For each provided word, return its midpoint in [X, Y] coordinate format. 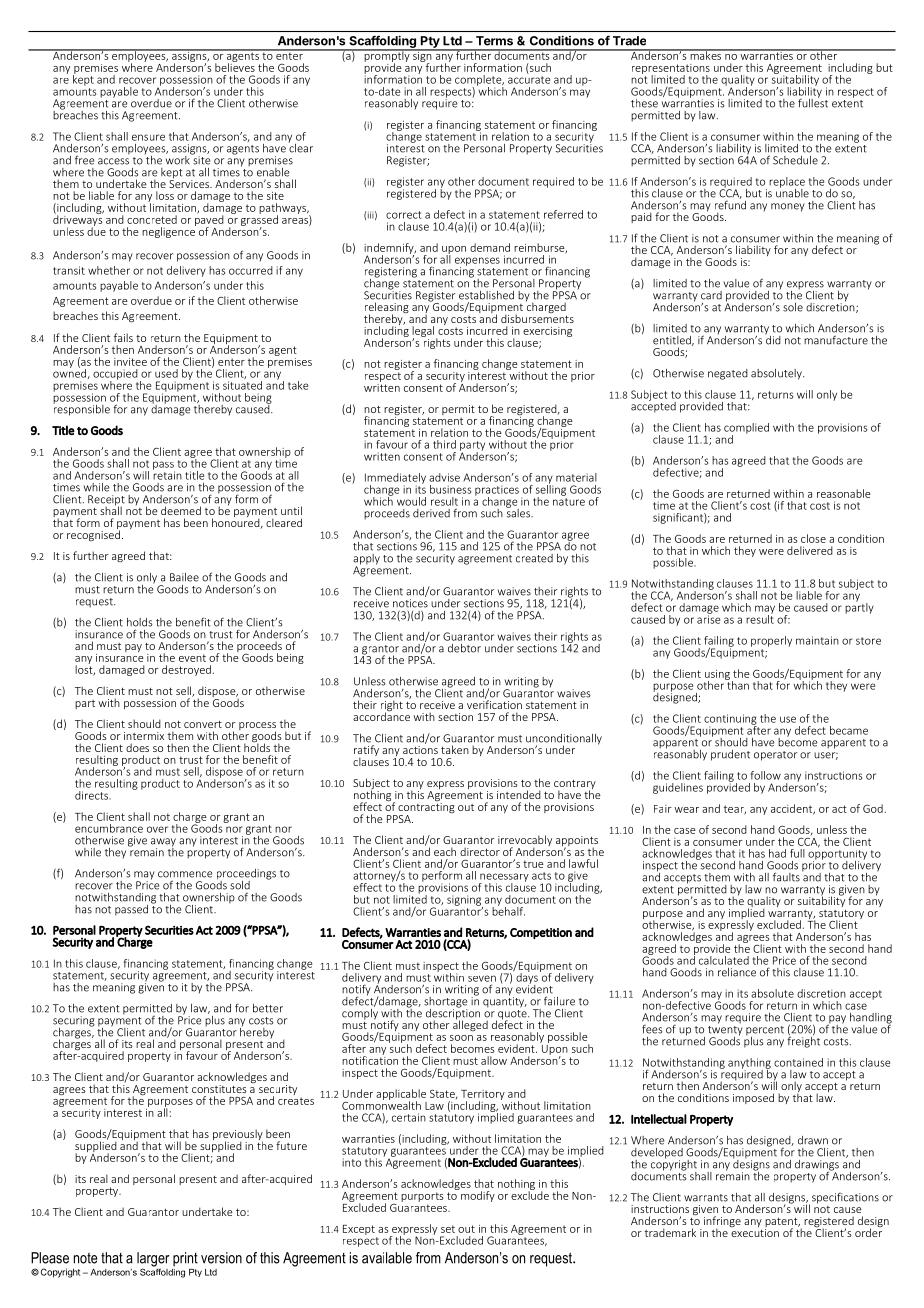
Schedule [795, 160]
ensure [148, 137]
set [448, 1229]
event [192, 658]
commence [185, 874]
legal [424, 332]
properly [771, 641]
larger [153, 1260]
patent [782, 1224]
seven [482, 978]
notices [410, 603]
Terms [494, 41]
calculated [724, 960]
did [773, 339]
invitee [130, 362]
